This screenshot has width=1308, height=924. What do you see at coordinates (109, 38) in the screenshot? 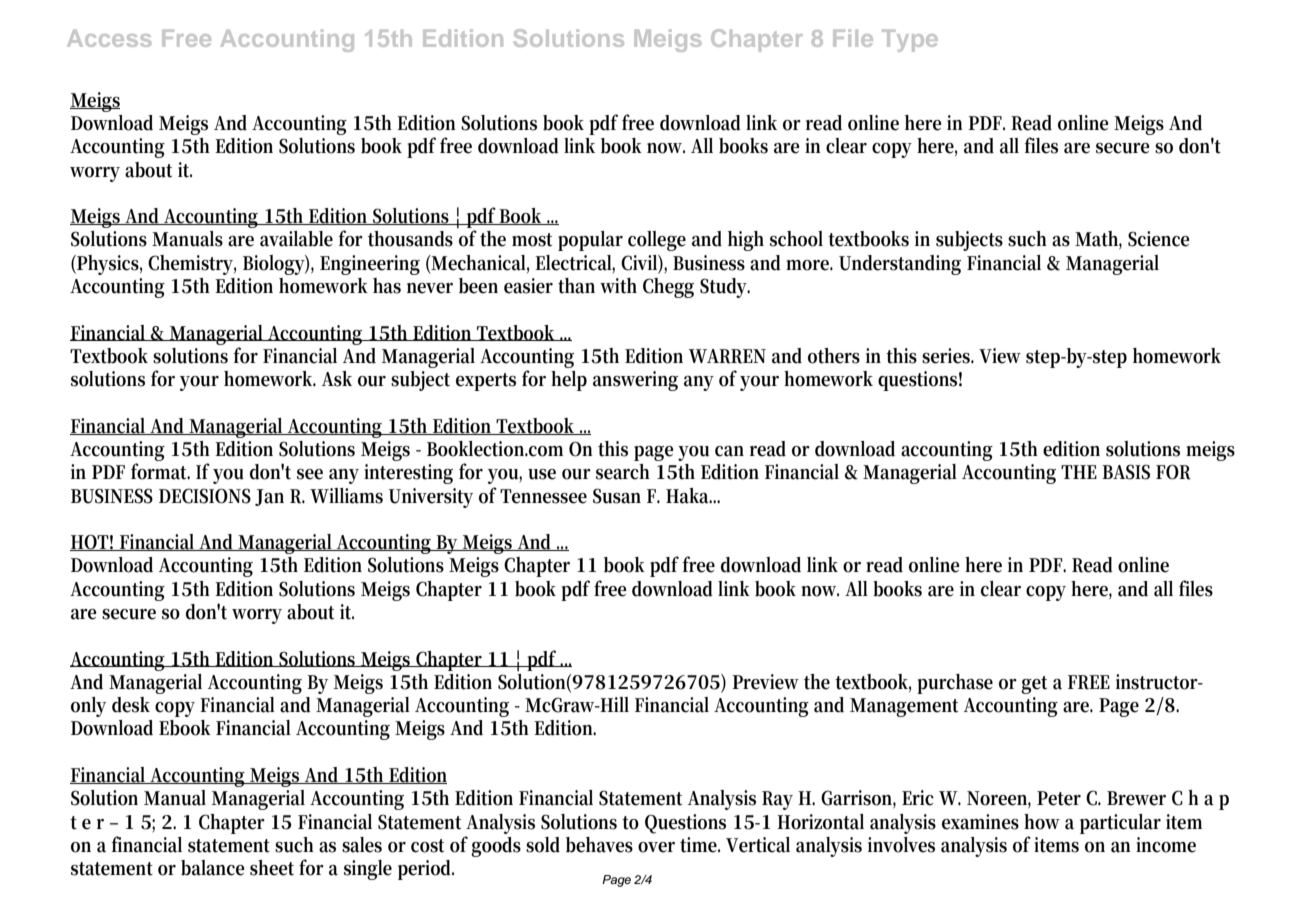
I see `Access` at bounding box center [109, 38].
